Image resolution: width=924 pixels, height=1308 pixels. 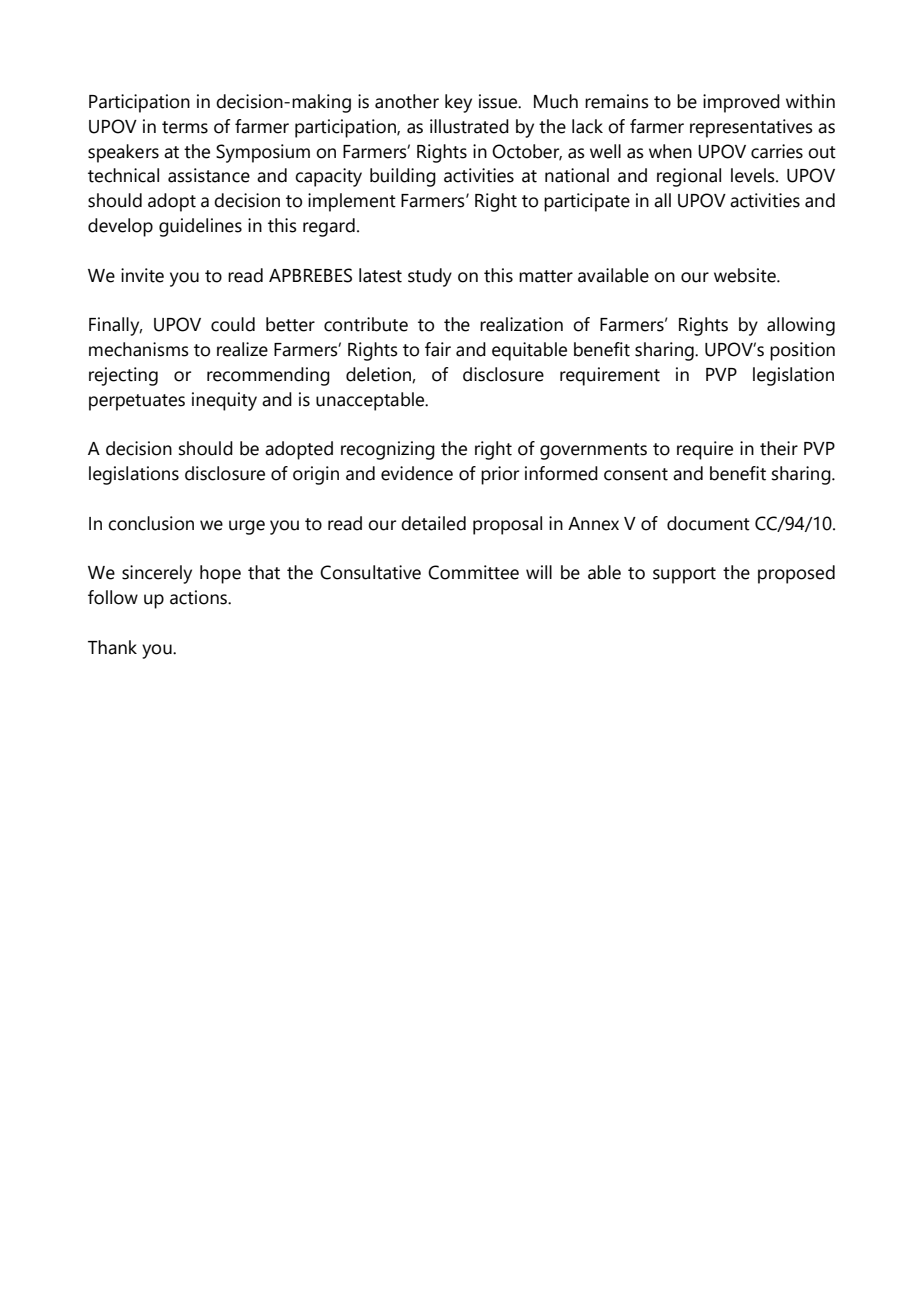 What do you see at coordinates (268, 376) in the page?
I see `recommending` at bounding box center [268, 376].
